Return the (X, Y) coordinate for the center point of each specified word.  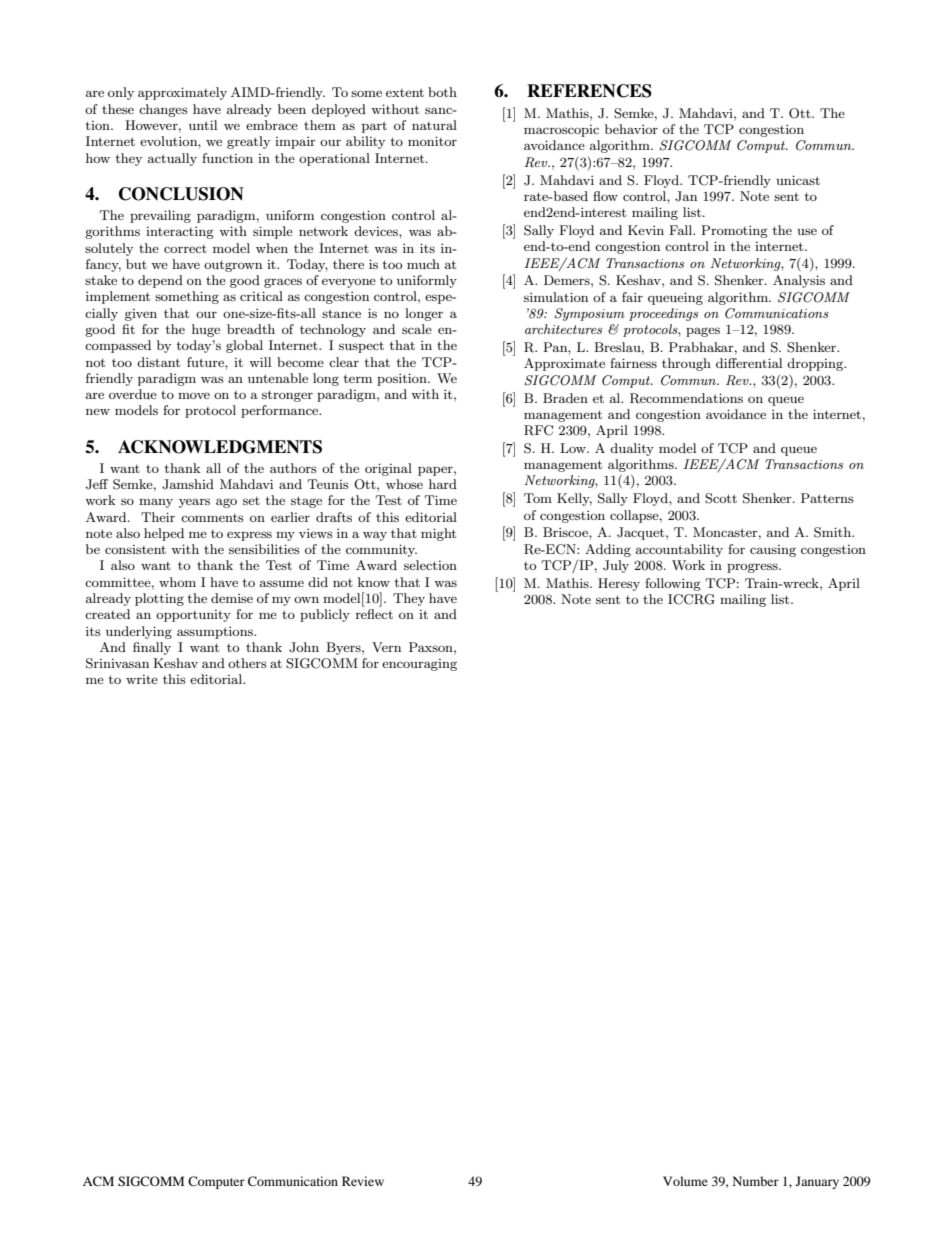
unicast (798, 180)
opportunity (193, 616)
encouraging (419, 665)
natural (434, 125)
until (203, 125)
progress (753, 568)
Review (363, 1181)
